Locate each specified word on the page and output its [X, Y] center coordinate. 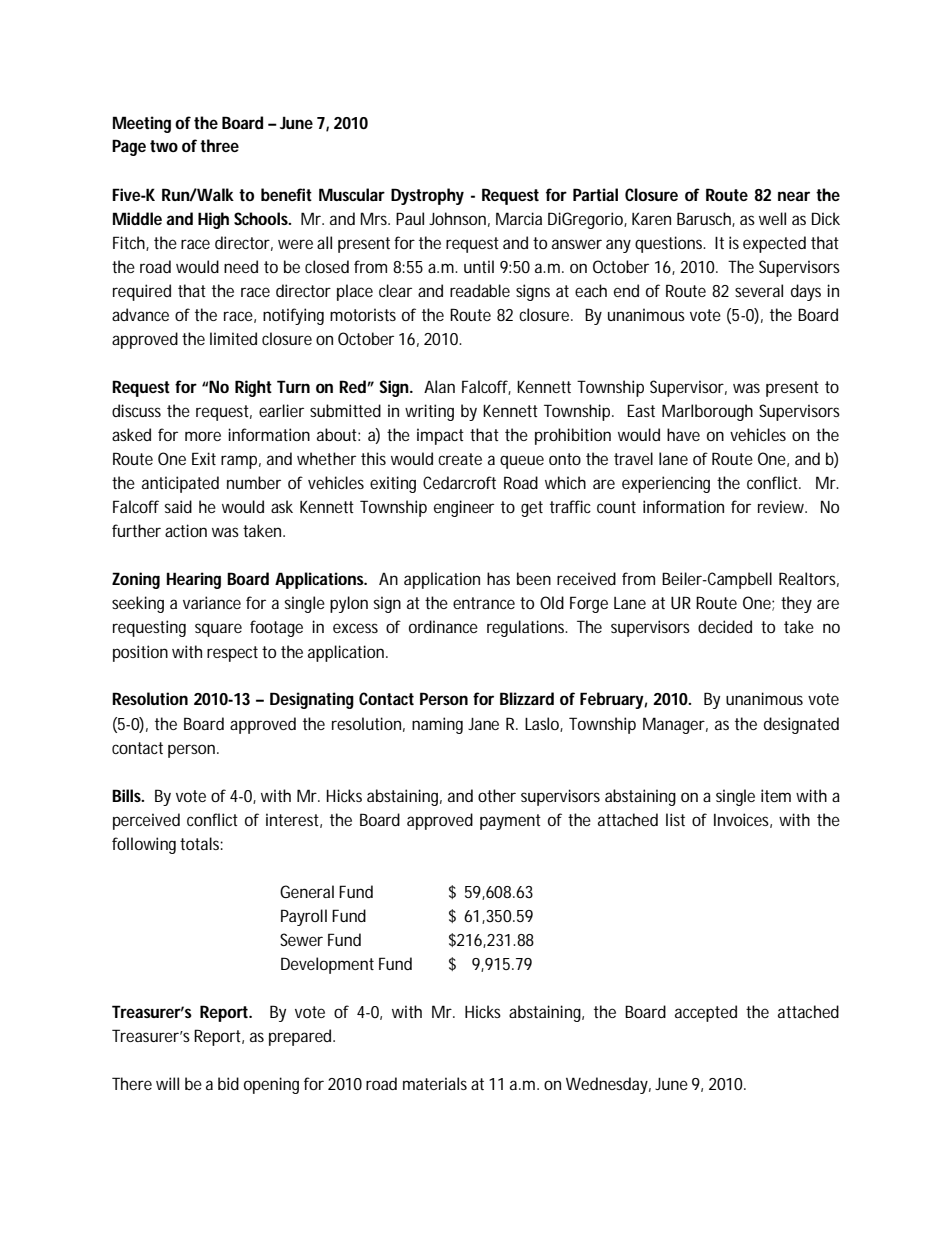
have [683, 434]
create [460, 459]
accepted [706, 1013]
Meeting [142, 124]
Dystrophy [427, 196]
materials [435, 1083]
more [203, 436]
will [167, 1083]
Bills [127, 795]
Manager [674, 725]
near [794, 196]
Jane [483, 724]
